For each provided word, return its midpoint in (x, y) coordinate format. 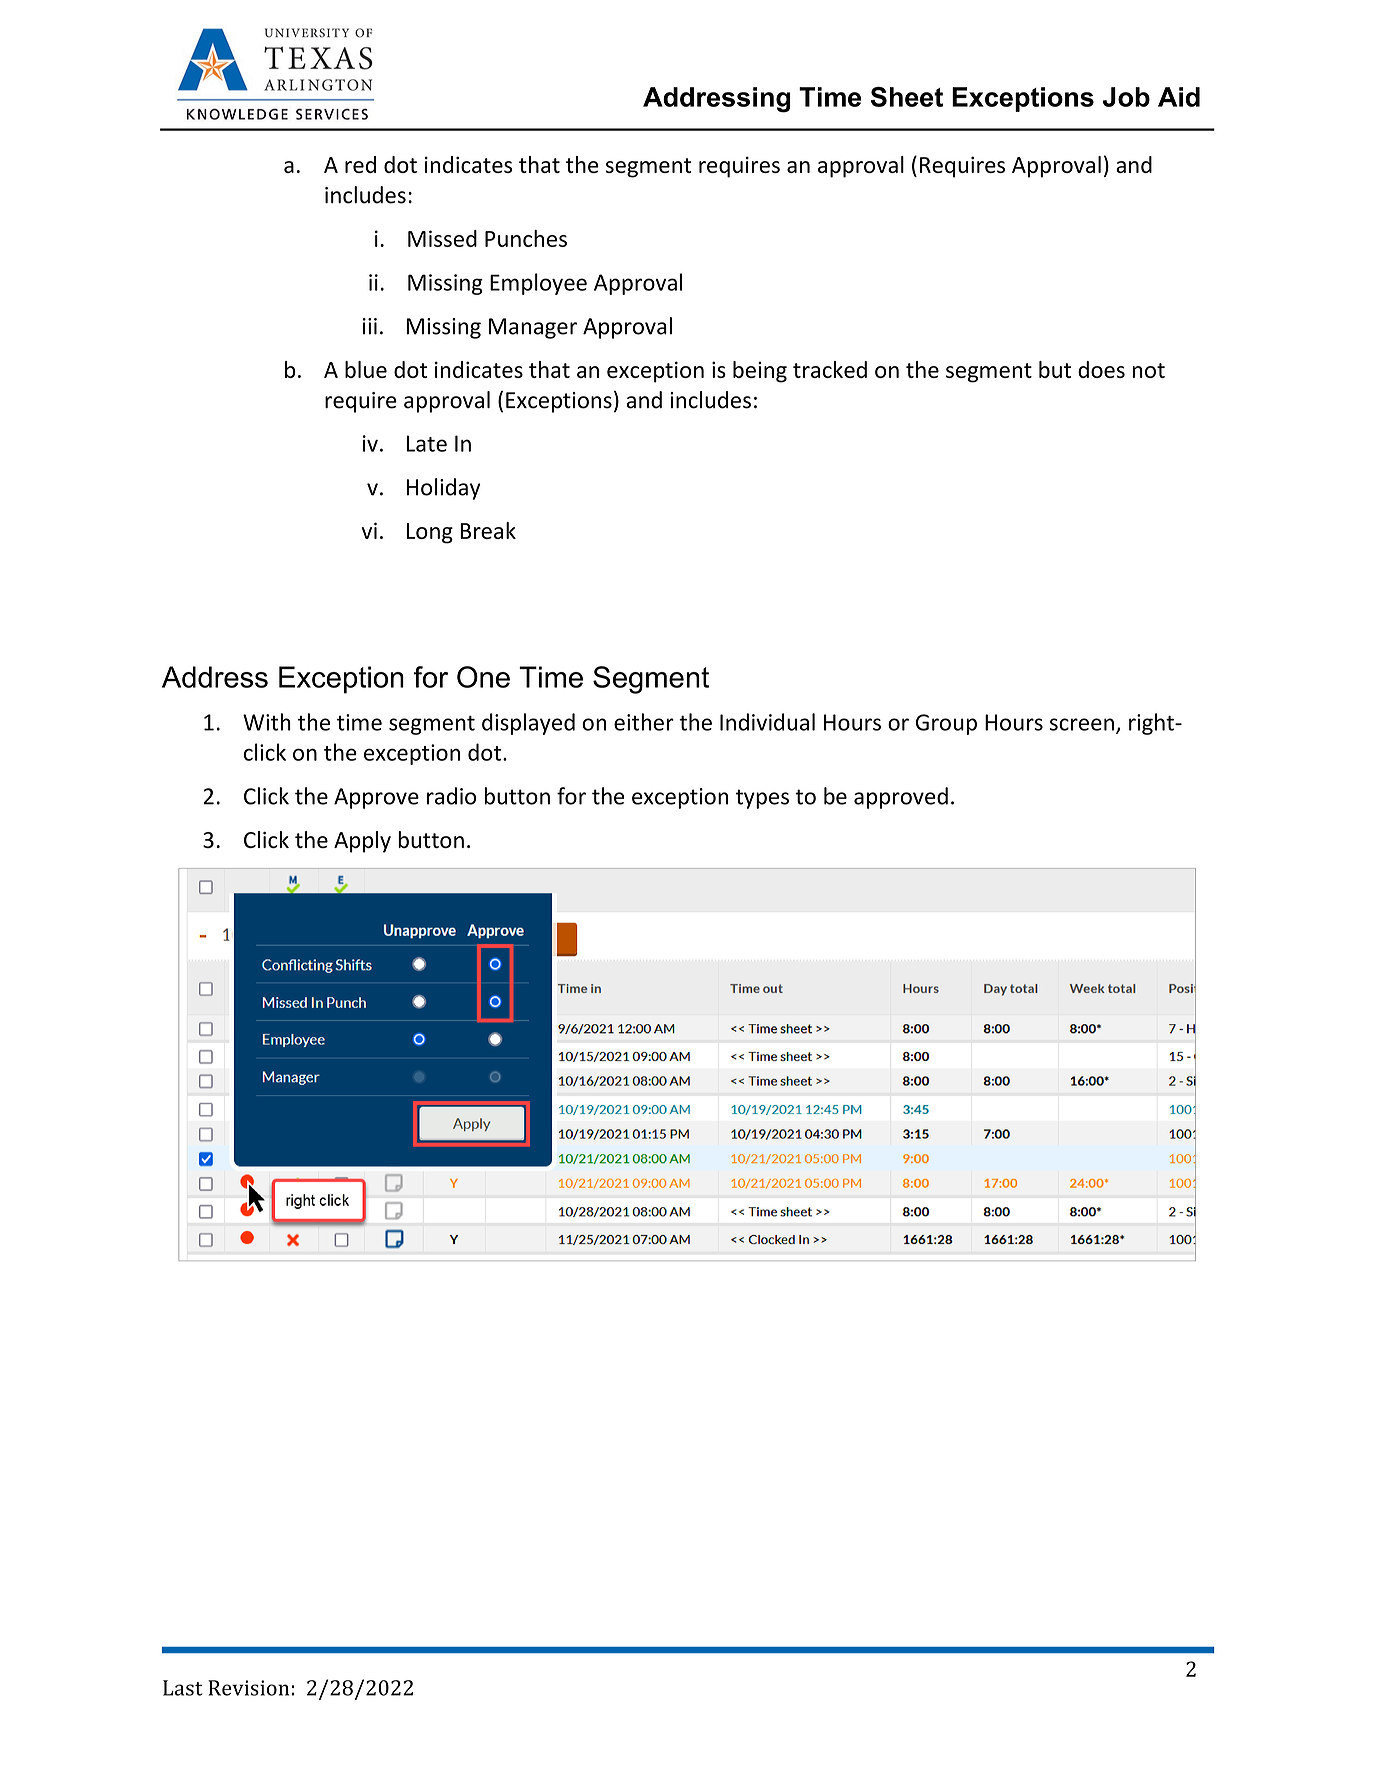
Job (1126, 97)
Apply (362, 842)
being (760, 372)
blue (366, 369)
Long (429, 533)
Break (488, 530)
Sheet (907, 97)
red (360, 164)
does (1101, 369)
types (762, 799)
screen (1082, 724)
